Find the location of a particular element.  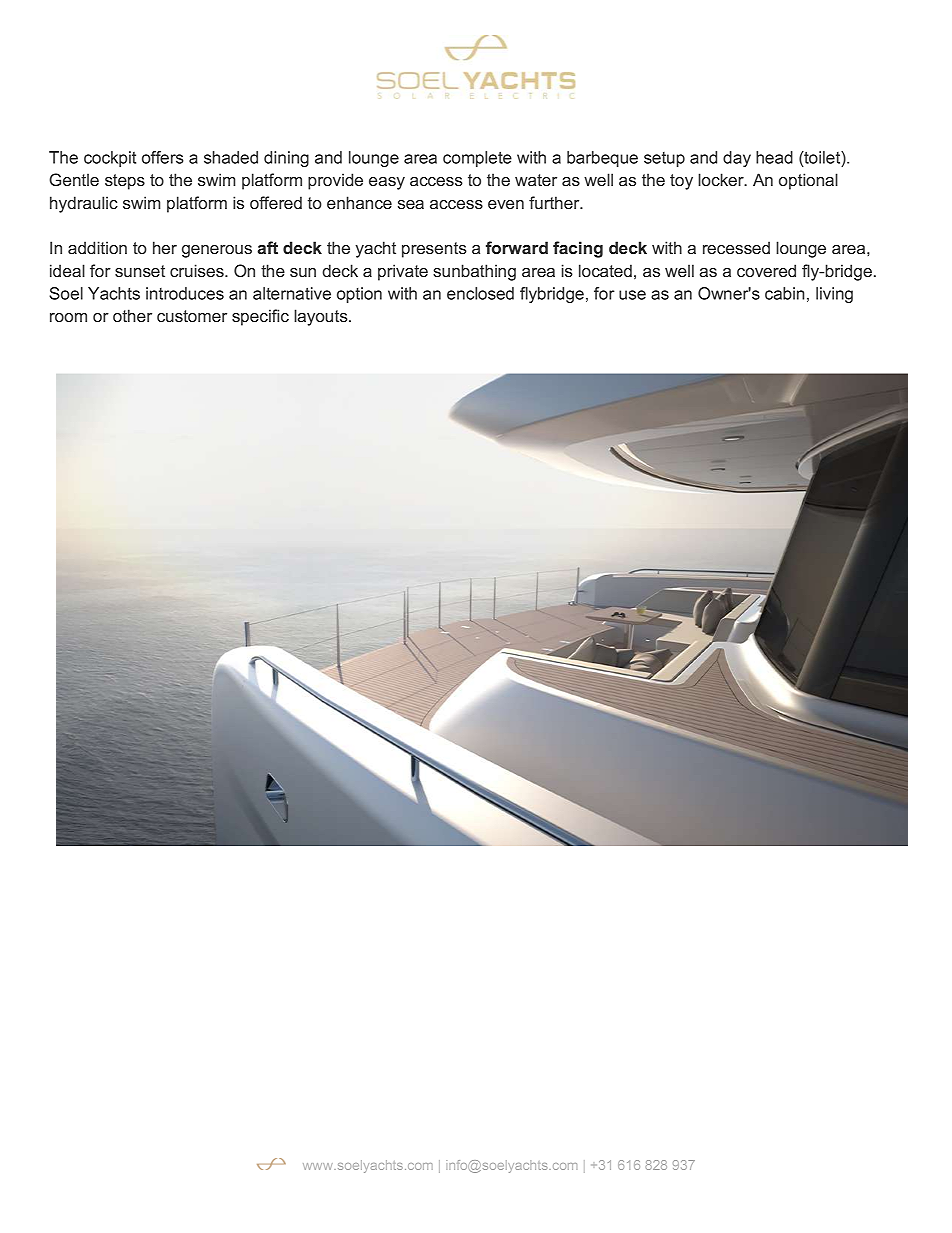

sea is located at coordinates (411, 204).
